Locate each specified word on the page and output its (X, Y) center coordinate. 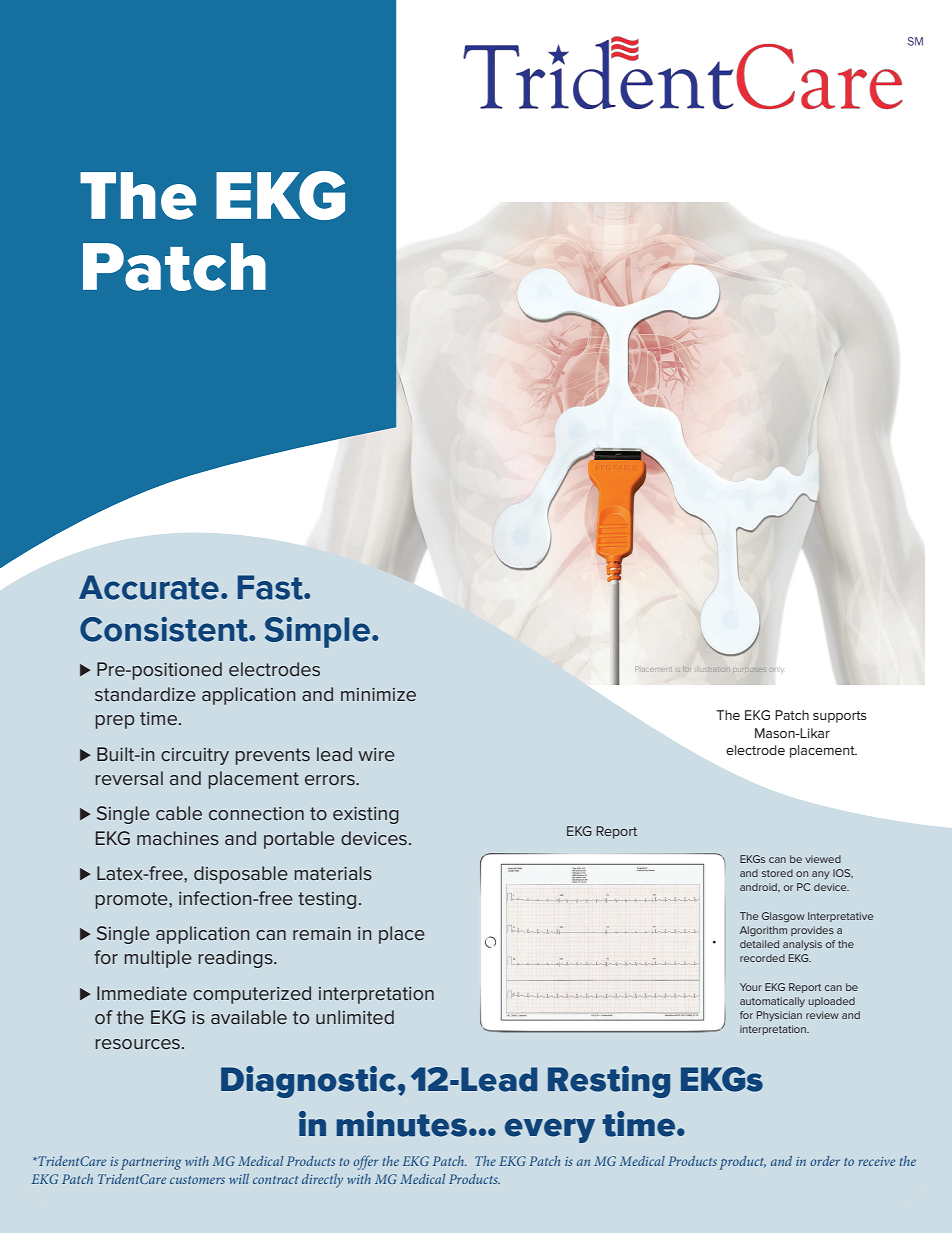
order (825, 1161)
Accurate (149, 587)
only (776, 669)
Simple (317, 632)
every (550, 1130)
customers (197, 1180)
